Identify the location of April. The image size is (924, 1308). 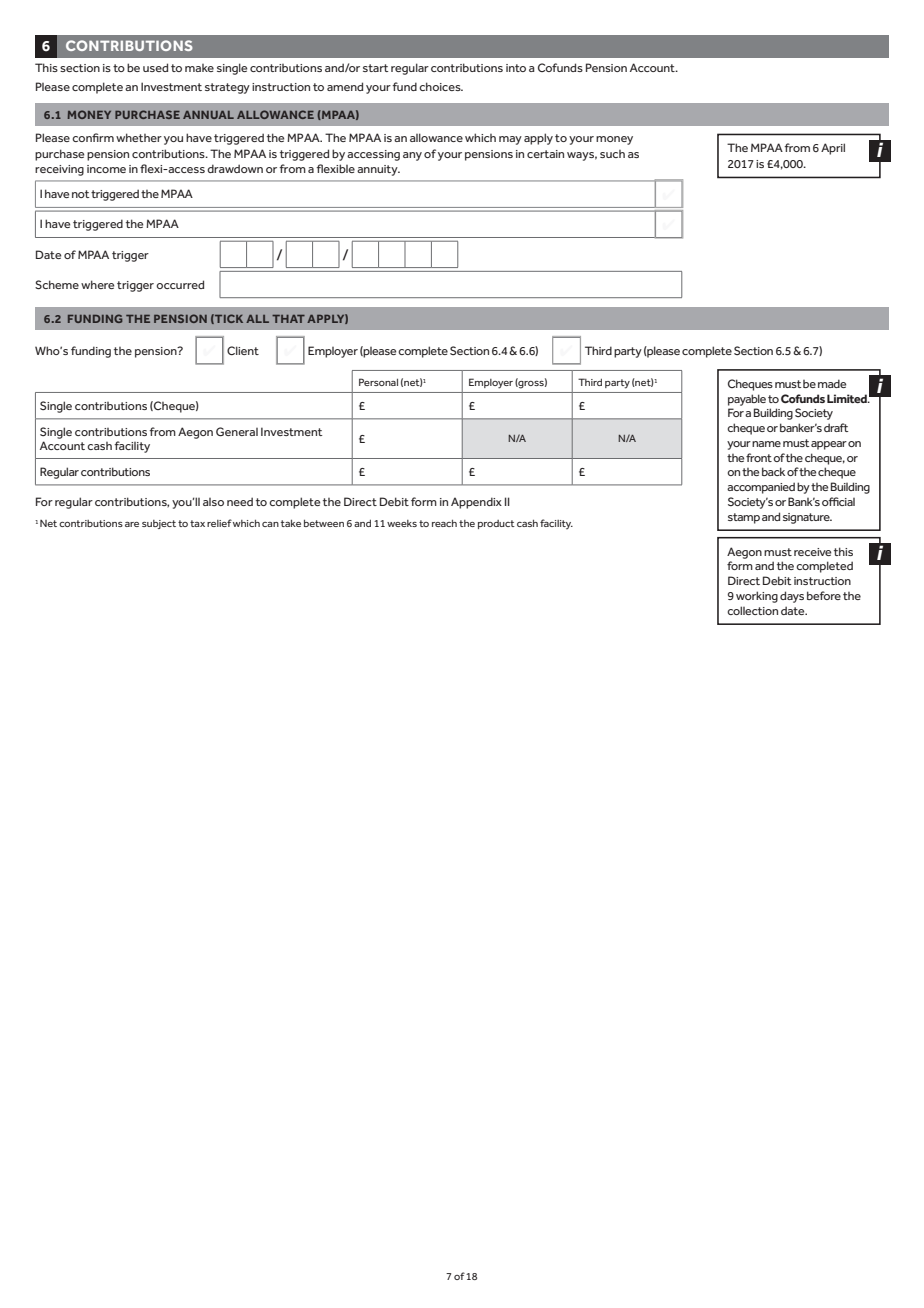
(833, 149).
